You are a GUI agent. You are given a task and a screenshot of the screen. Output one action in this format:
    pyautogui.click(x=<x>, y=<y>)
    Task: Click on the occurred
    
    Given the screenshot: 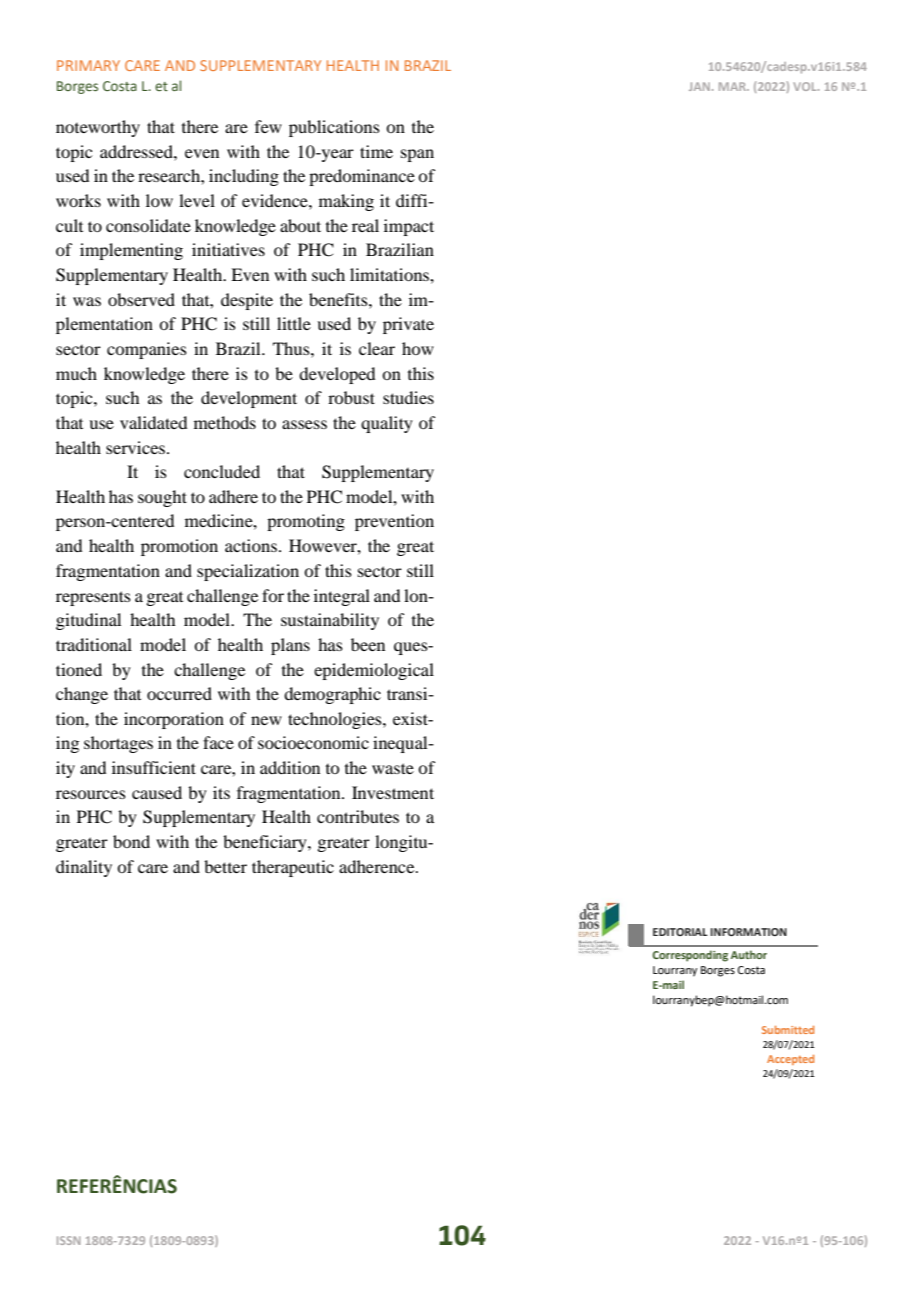 What is the action you would take?
    pyautogui.click(x=179, y=693)
